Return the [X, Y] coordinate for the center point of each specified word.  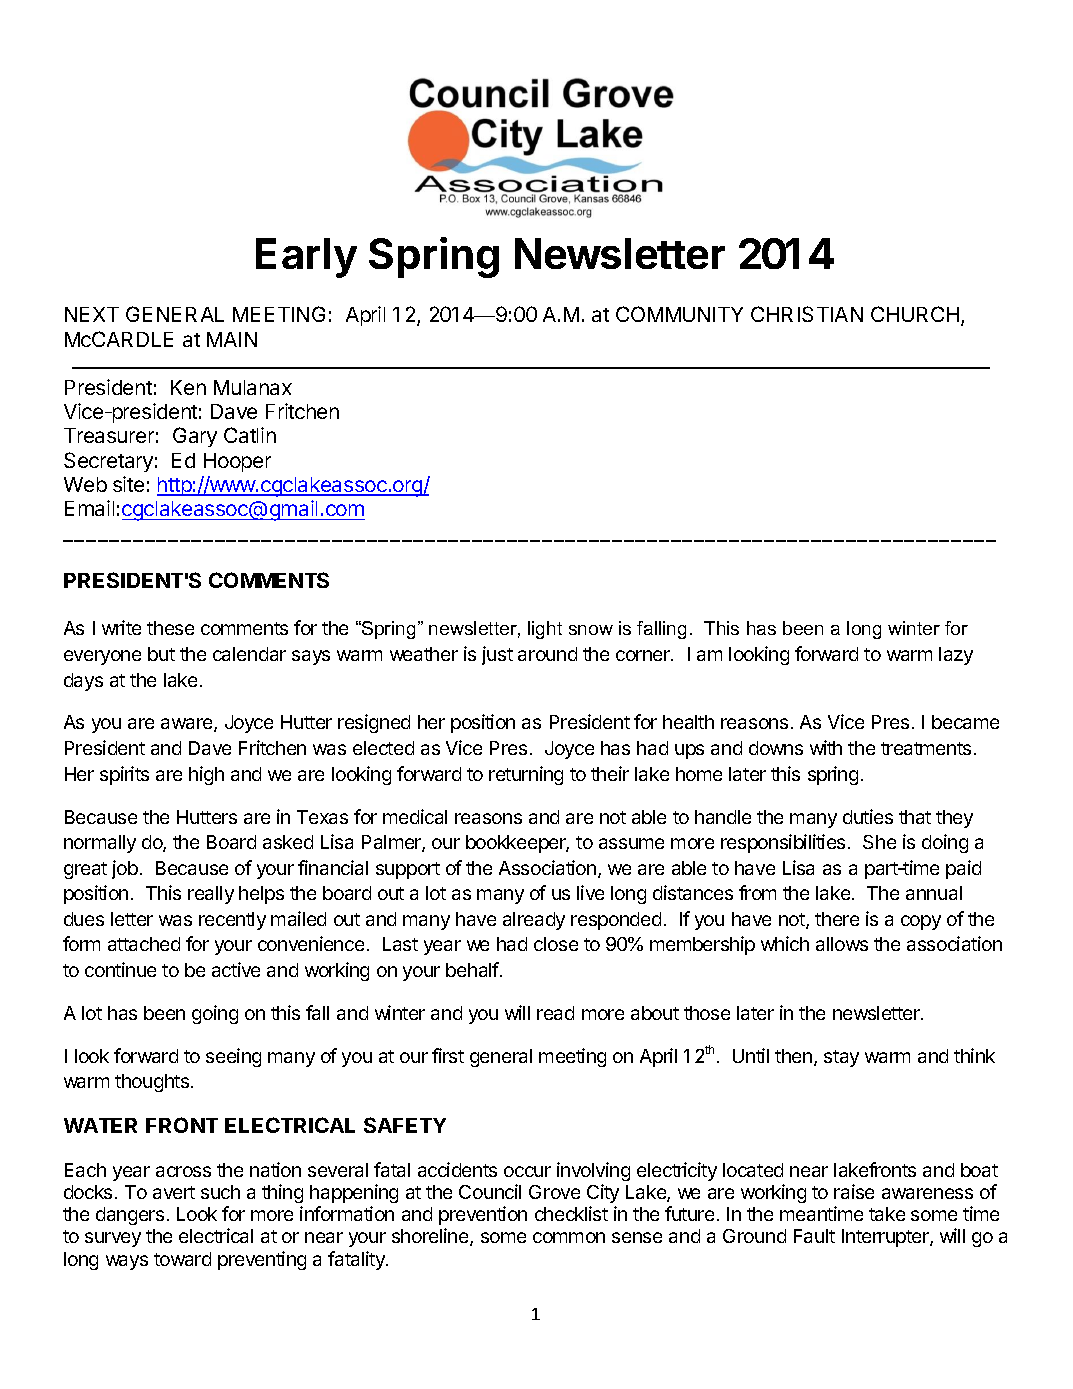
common [569, 1237]
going [215, 1014]
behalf [472, 969]
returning [526, 775]
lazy [956, 656]
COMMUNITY [679, 314]
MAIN [232, 339]
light [545, 630]
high [206, 775]
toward [182, 1259]
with [826, 747]
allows [842, 944]
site [128, 484]
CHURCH [916, 316]
